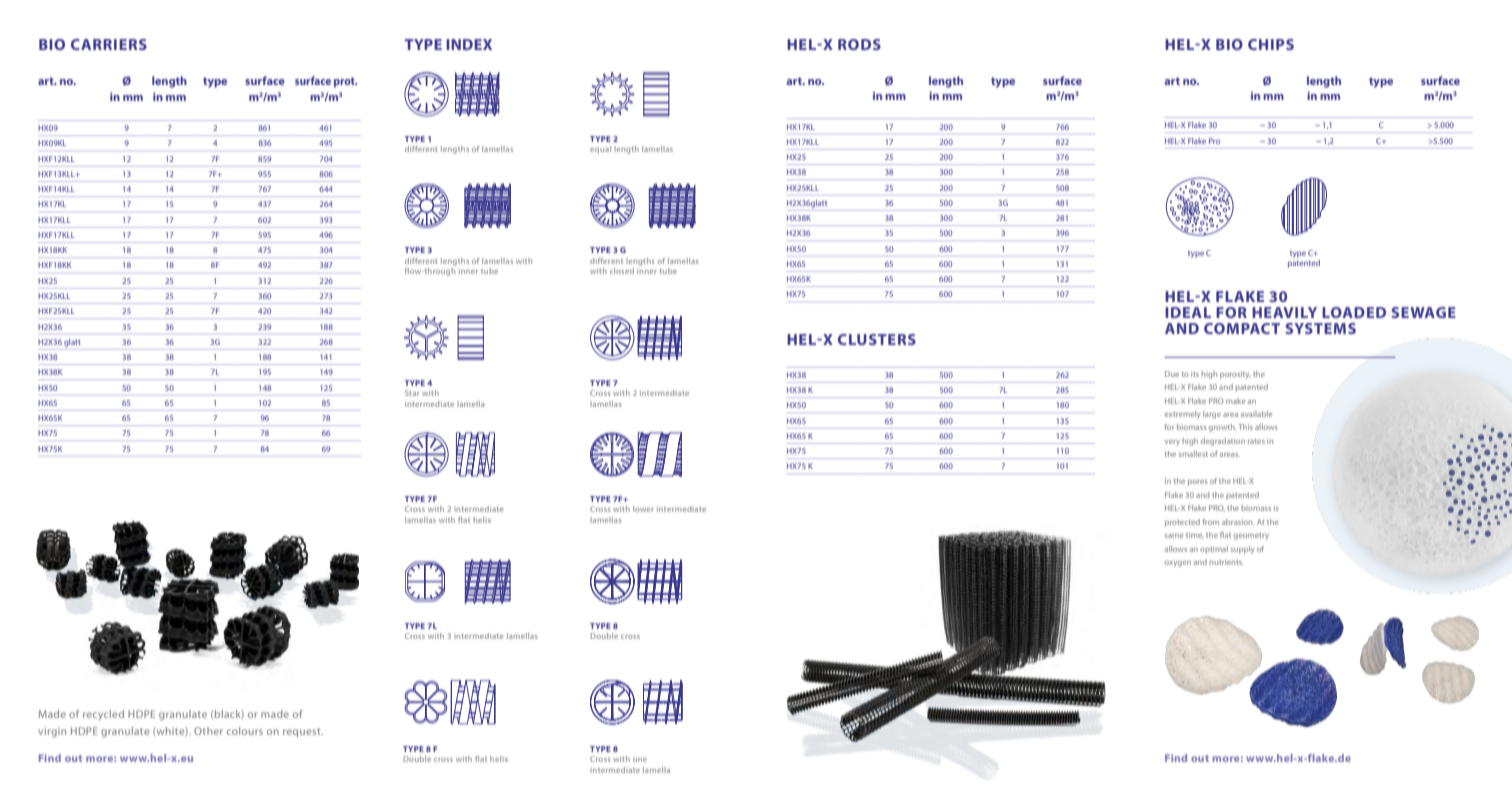 This page has width=1512, height=801. I want to click on closed, so click(622, 271).
